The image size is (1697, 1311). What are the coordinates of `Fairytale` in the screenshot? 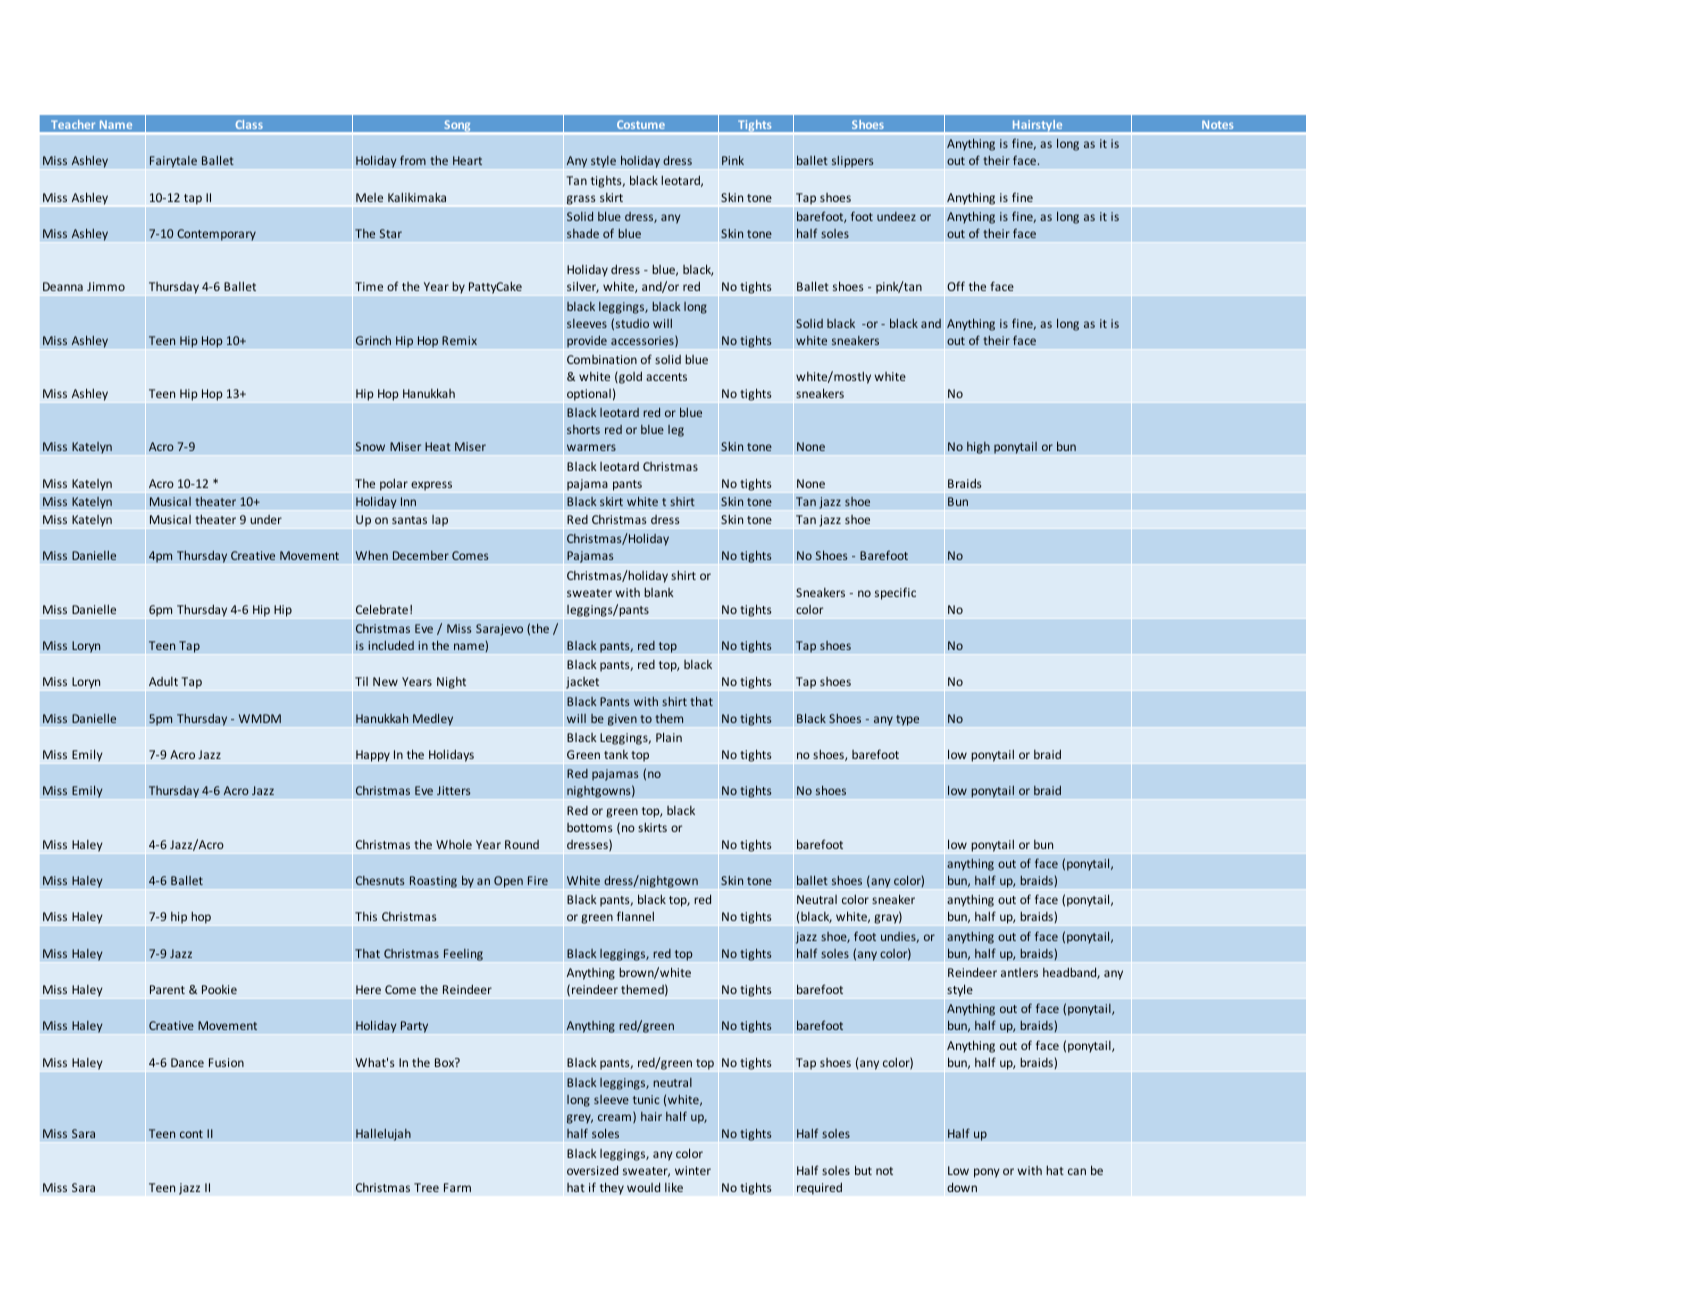 It's located at (173, 162).
